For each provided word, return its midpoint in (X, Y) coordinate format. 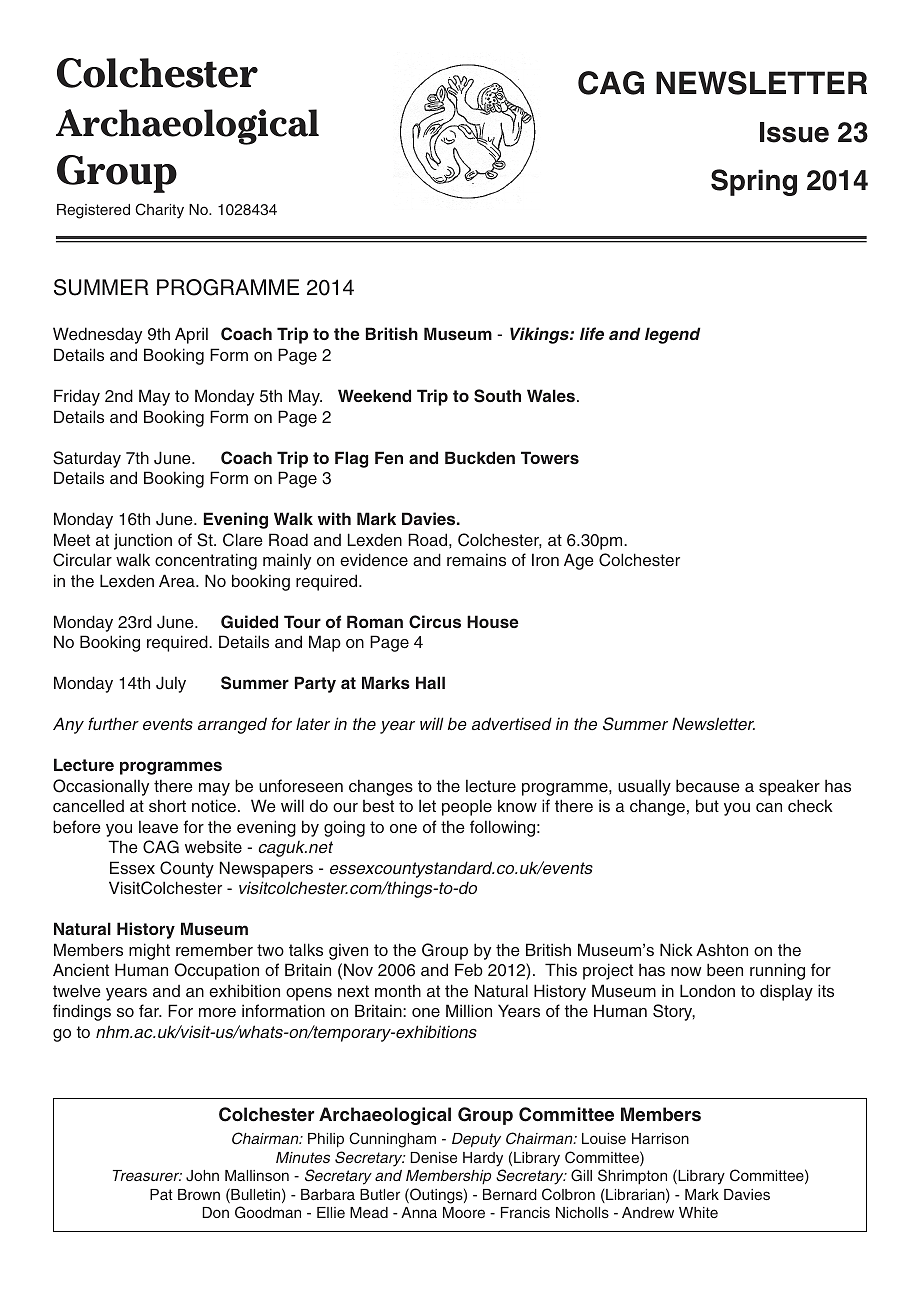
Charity (159, 211)
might (149, 951)
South (497, 396)
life (592, 333)
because (708, 786)
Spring (754, 182)
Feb (469, 969)
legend (672, 335)
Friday (77, 397)
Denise (433, 1157)
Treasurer (147, 1175)
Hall (430, 682)
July (171, 684)
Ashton (722, 949)
